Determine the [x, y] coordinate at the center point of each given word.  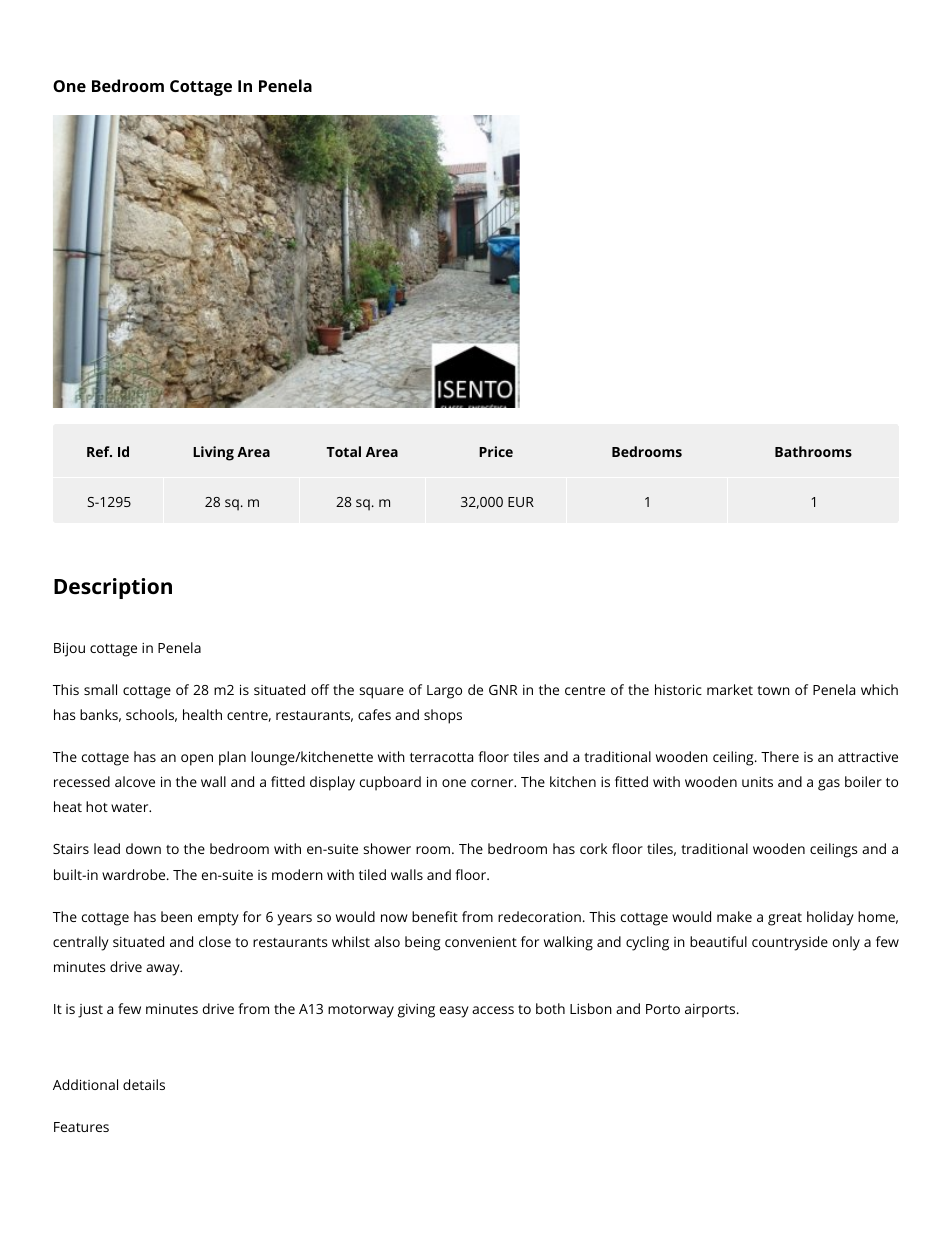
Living [213, 453]
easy [454, 1012]
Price [496, 451]
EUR [521, 502]
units [757, 782]
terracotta [441, 757]
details [144, 1084]
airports [711, 1011]
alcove [135, 781]
